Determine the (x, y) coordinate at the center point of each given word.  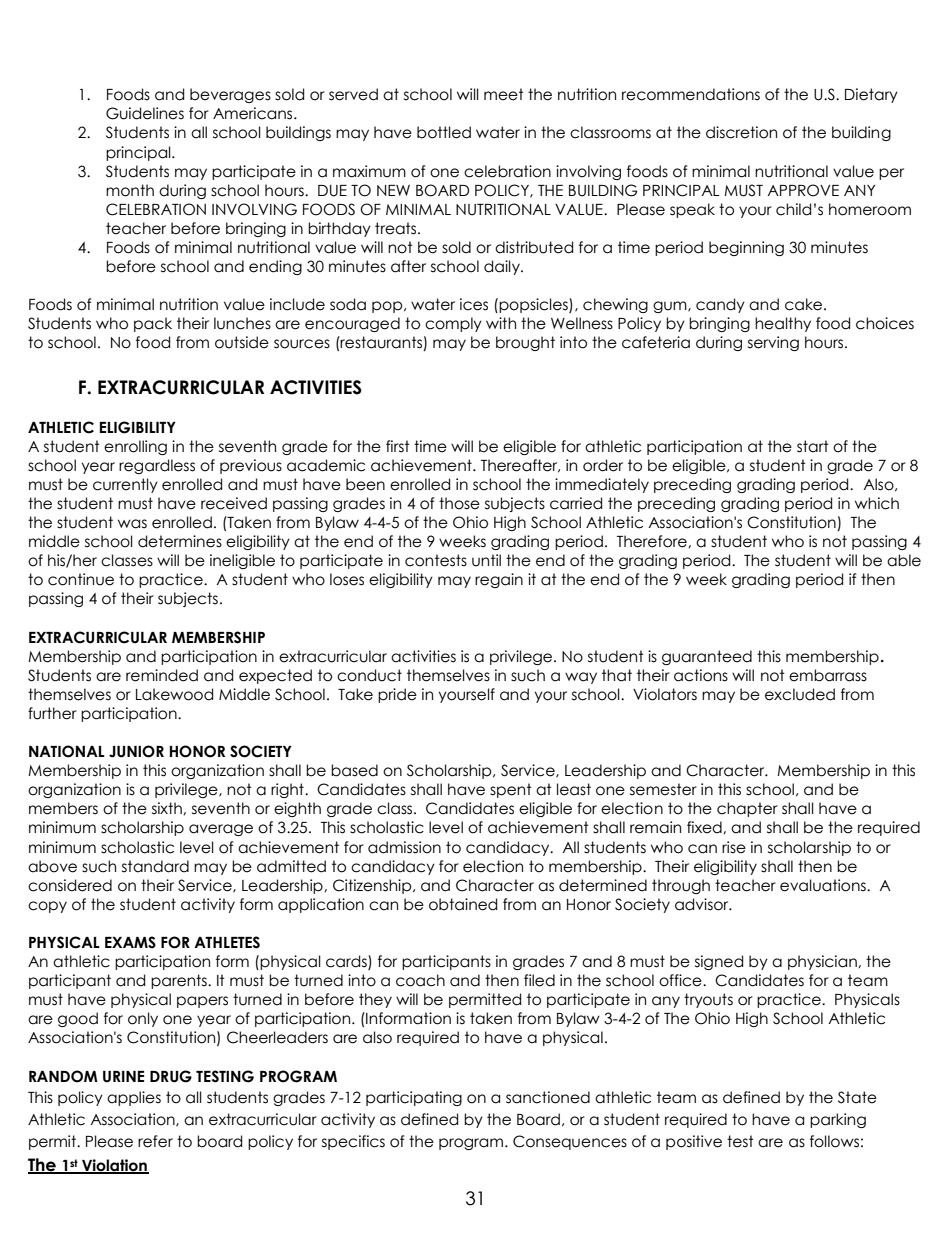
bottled (444, 132)
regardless (157, 466)
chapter (747, 809)
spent (511, 790)
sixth (168, 808)
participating (414, 1098)
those (459, 503)
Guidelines (145, 113)
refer (155, 1141)
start (813, 446)
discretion (741, 132)
